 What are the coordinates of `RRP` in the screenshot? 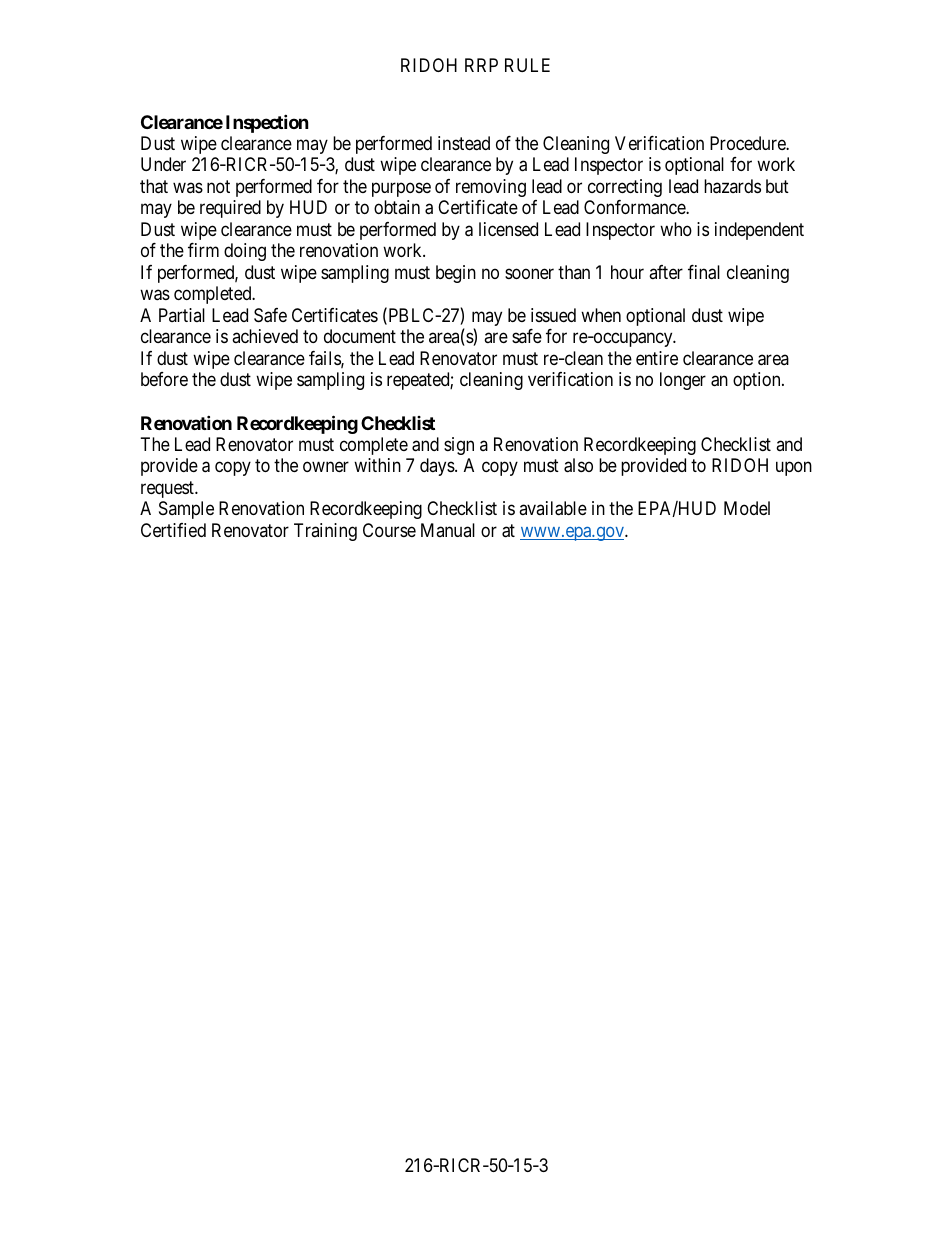 It's located at (481, 65).
